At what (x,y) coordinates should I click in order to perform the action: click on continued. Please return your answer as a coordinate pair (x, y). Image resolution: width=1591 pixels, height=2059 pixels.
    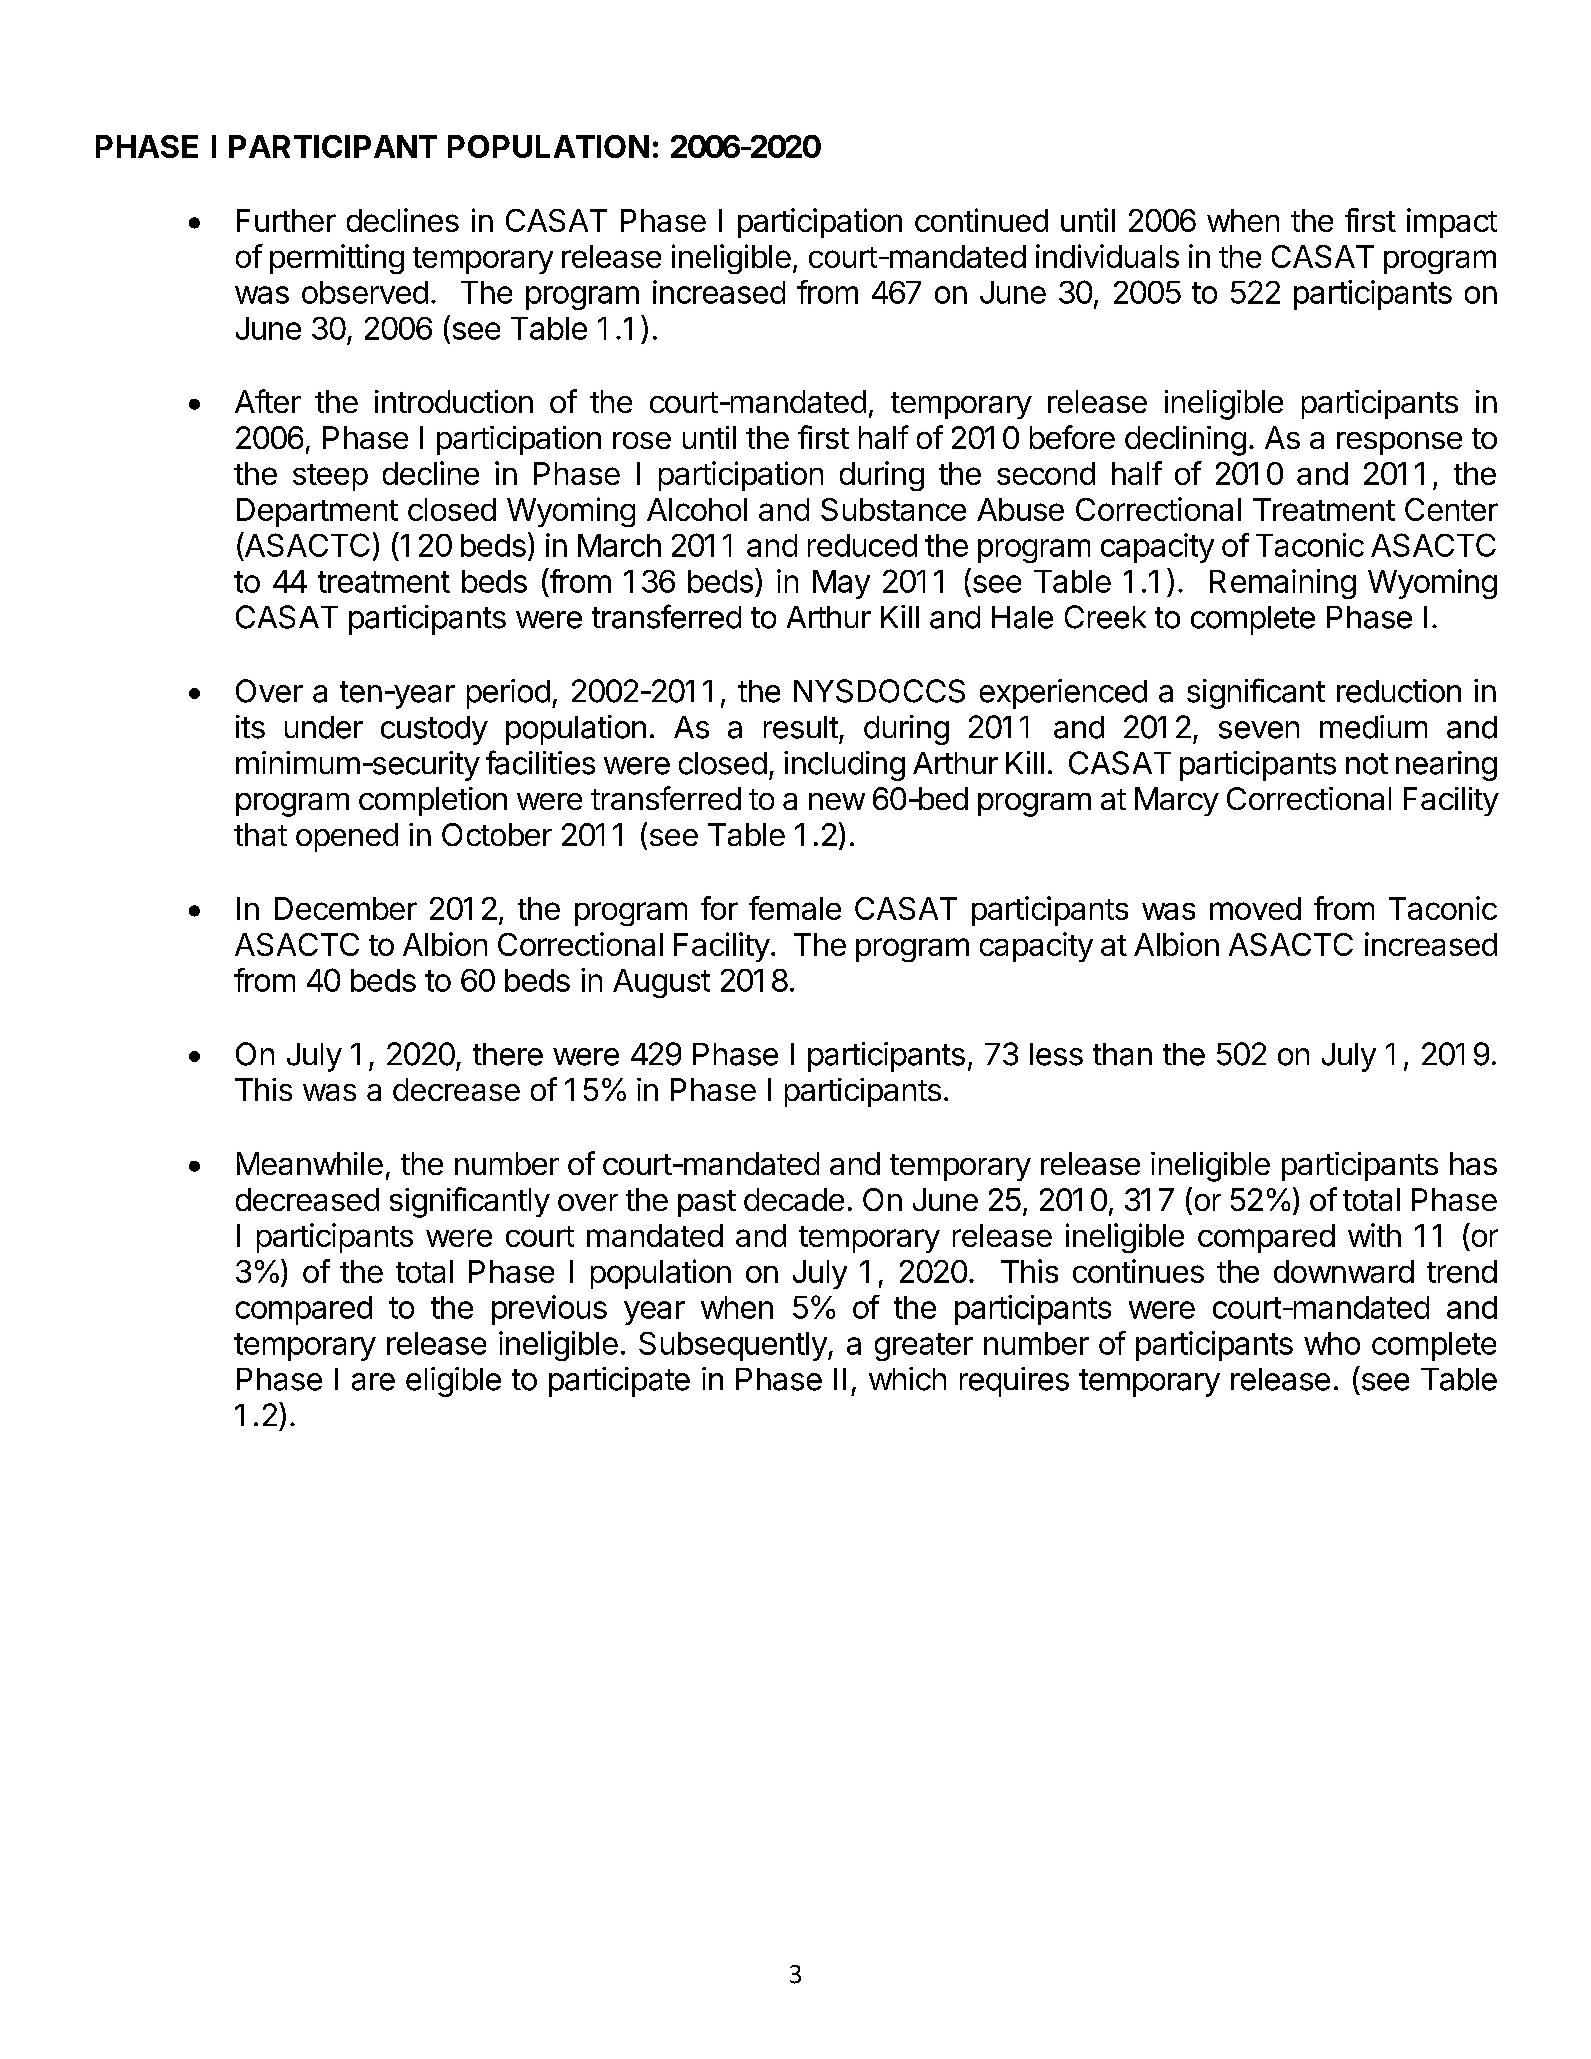
    Looking at the image, I should click on (981, 220).
